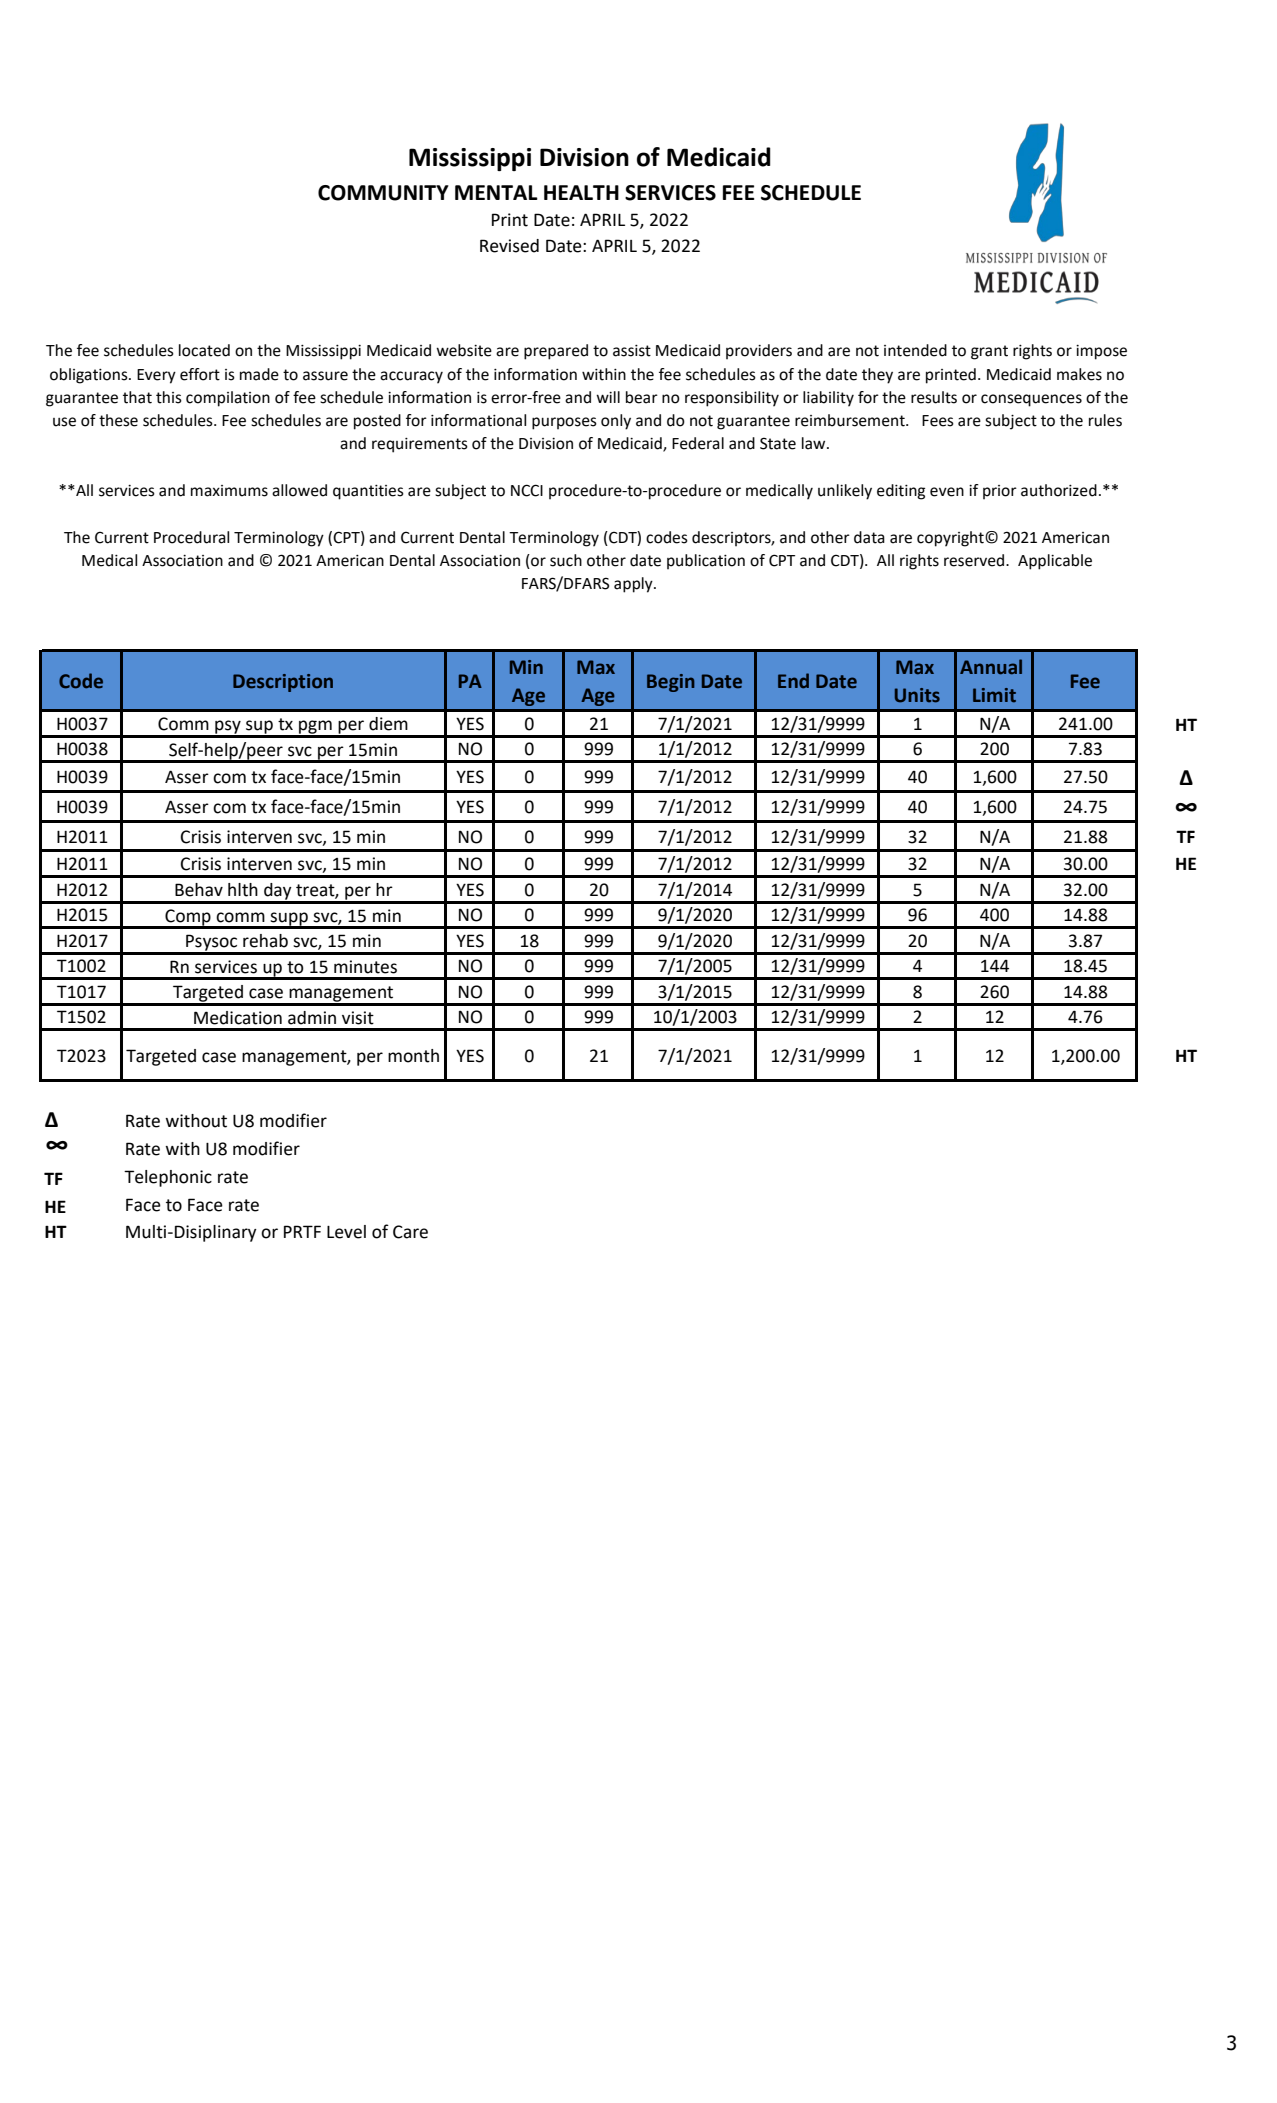 This screenshot has width=1277, height=2103. I want to click on prior, so click(1000, 492).
